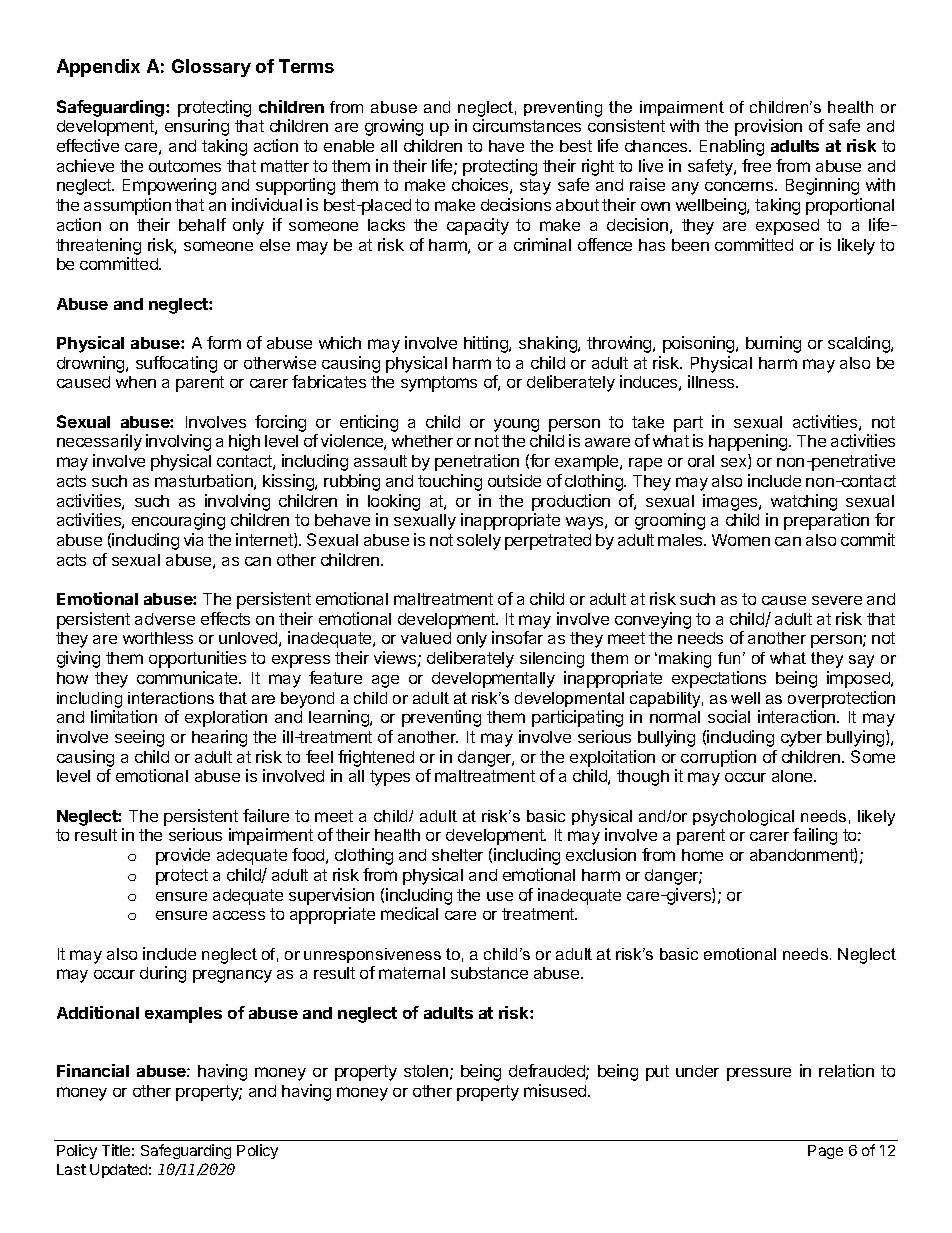 The height and width of the document is (1233, 952). What do you see at coordinates (527, 125) in the document?
I see `circumstances` at bounding box center [527, 125].
